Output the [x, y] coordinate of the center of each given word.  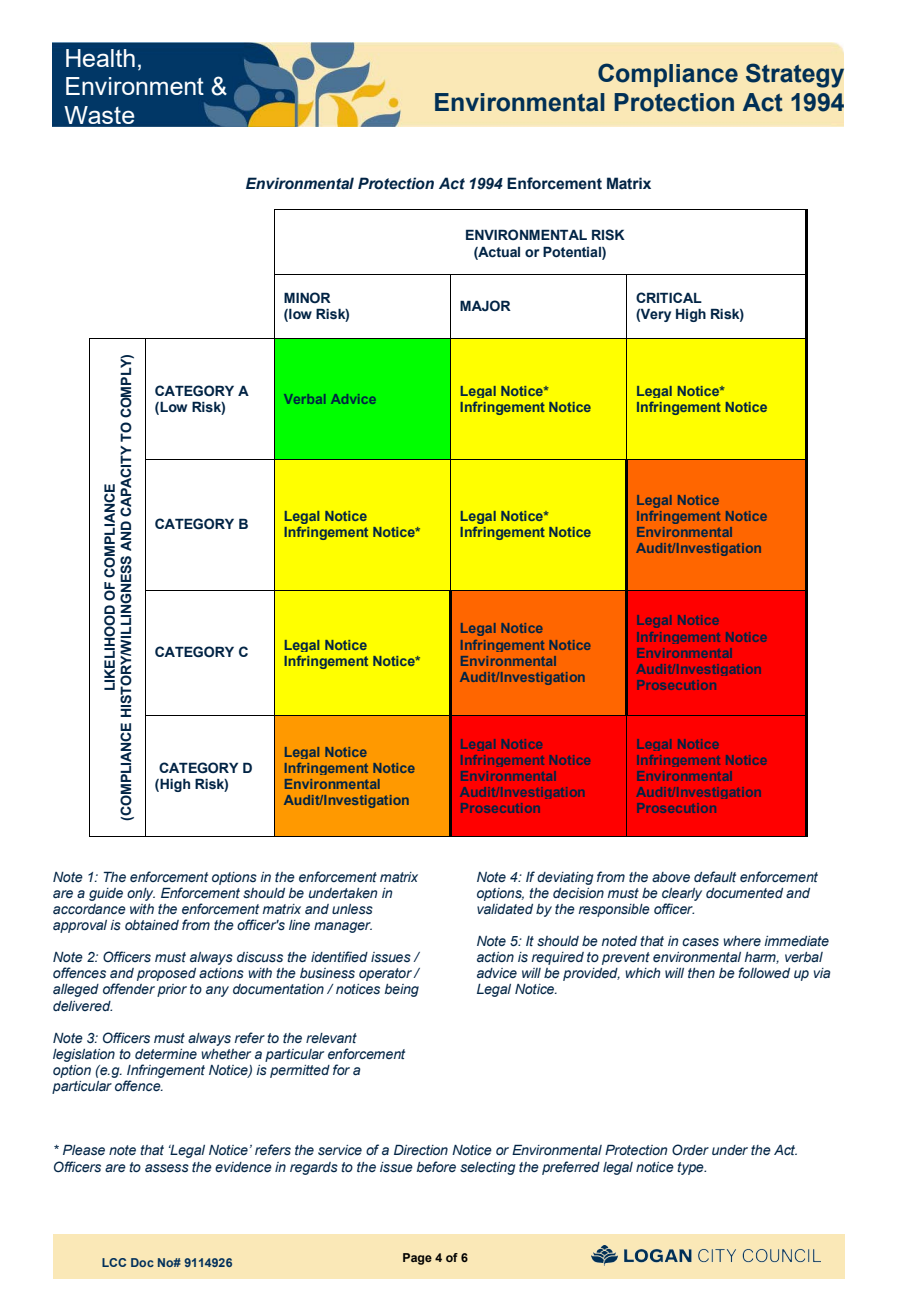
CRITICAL [669, 297]
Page [417, 1259]
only [141, 894]
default [715, 876]
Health [100, 58]
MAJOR [485, 305]
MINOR [307, 297]
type [691, 1168]
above [671, 877]
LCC [114, 1262]
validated [505, 909]
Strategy [795, 75]
